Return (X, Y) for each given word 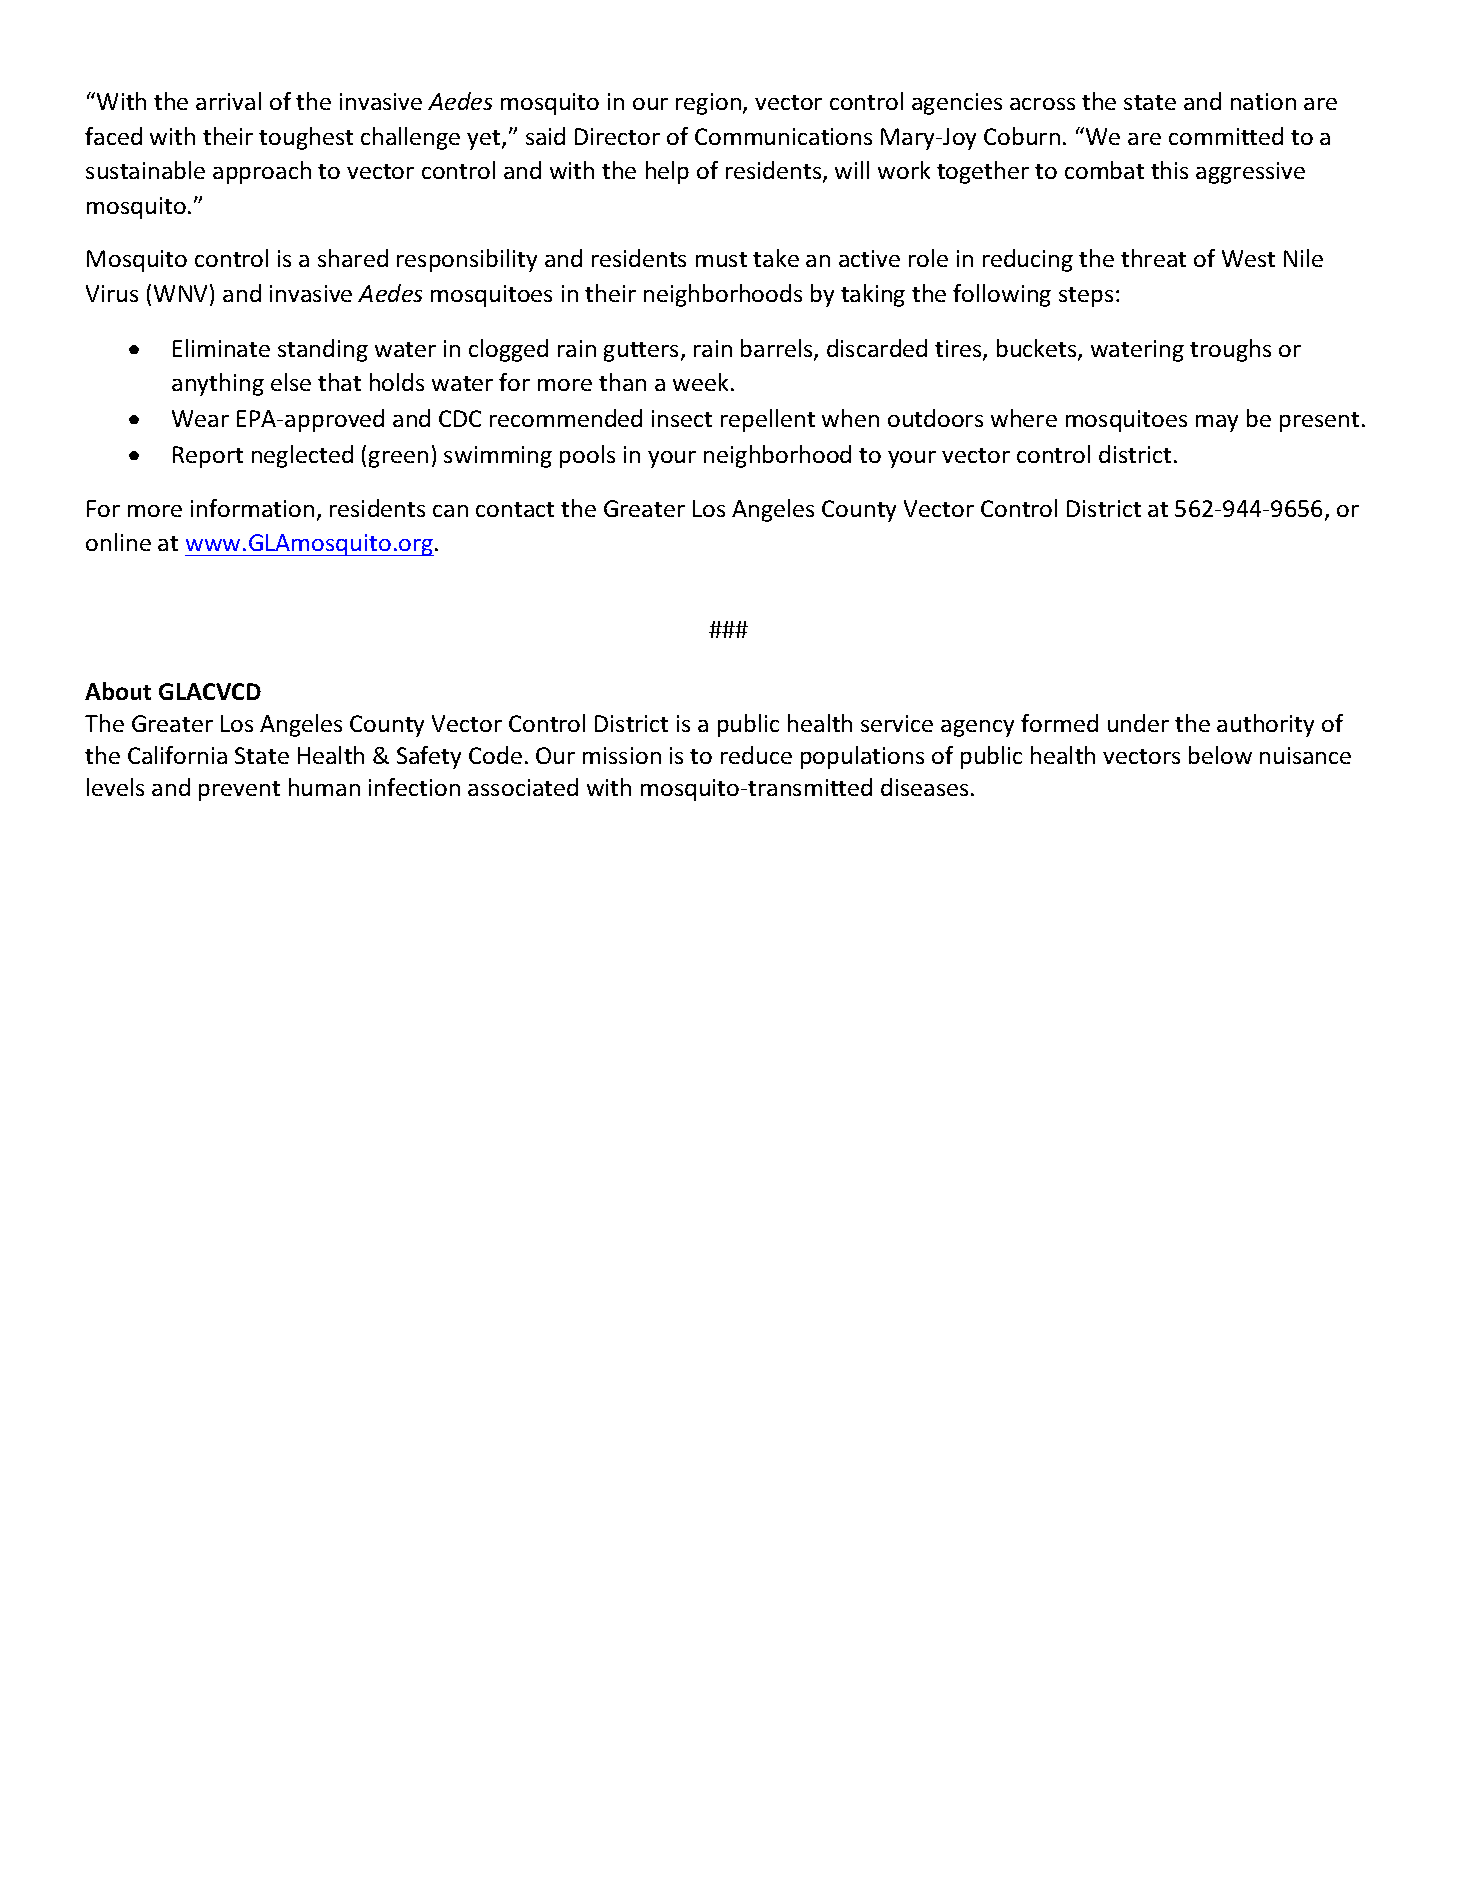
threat (1153, 258)
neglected (302, 456)
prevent (239, 791)
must (721, 259)
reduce (756, 755)
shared (353, 258)
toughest (306, 138)
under (1138, 723)
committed (1226, 136)
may (1217, 423)
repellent (768, 420)
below (1220, 755)
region (708, 104)
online (118, 542)
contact (515, 509)
